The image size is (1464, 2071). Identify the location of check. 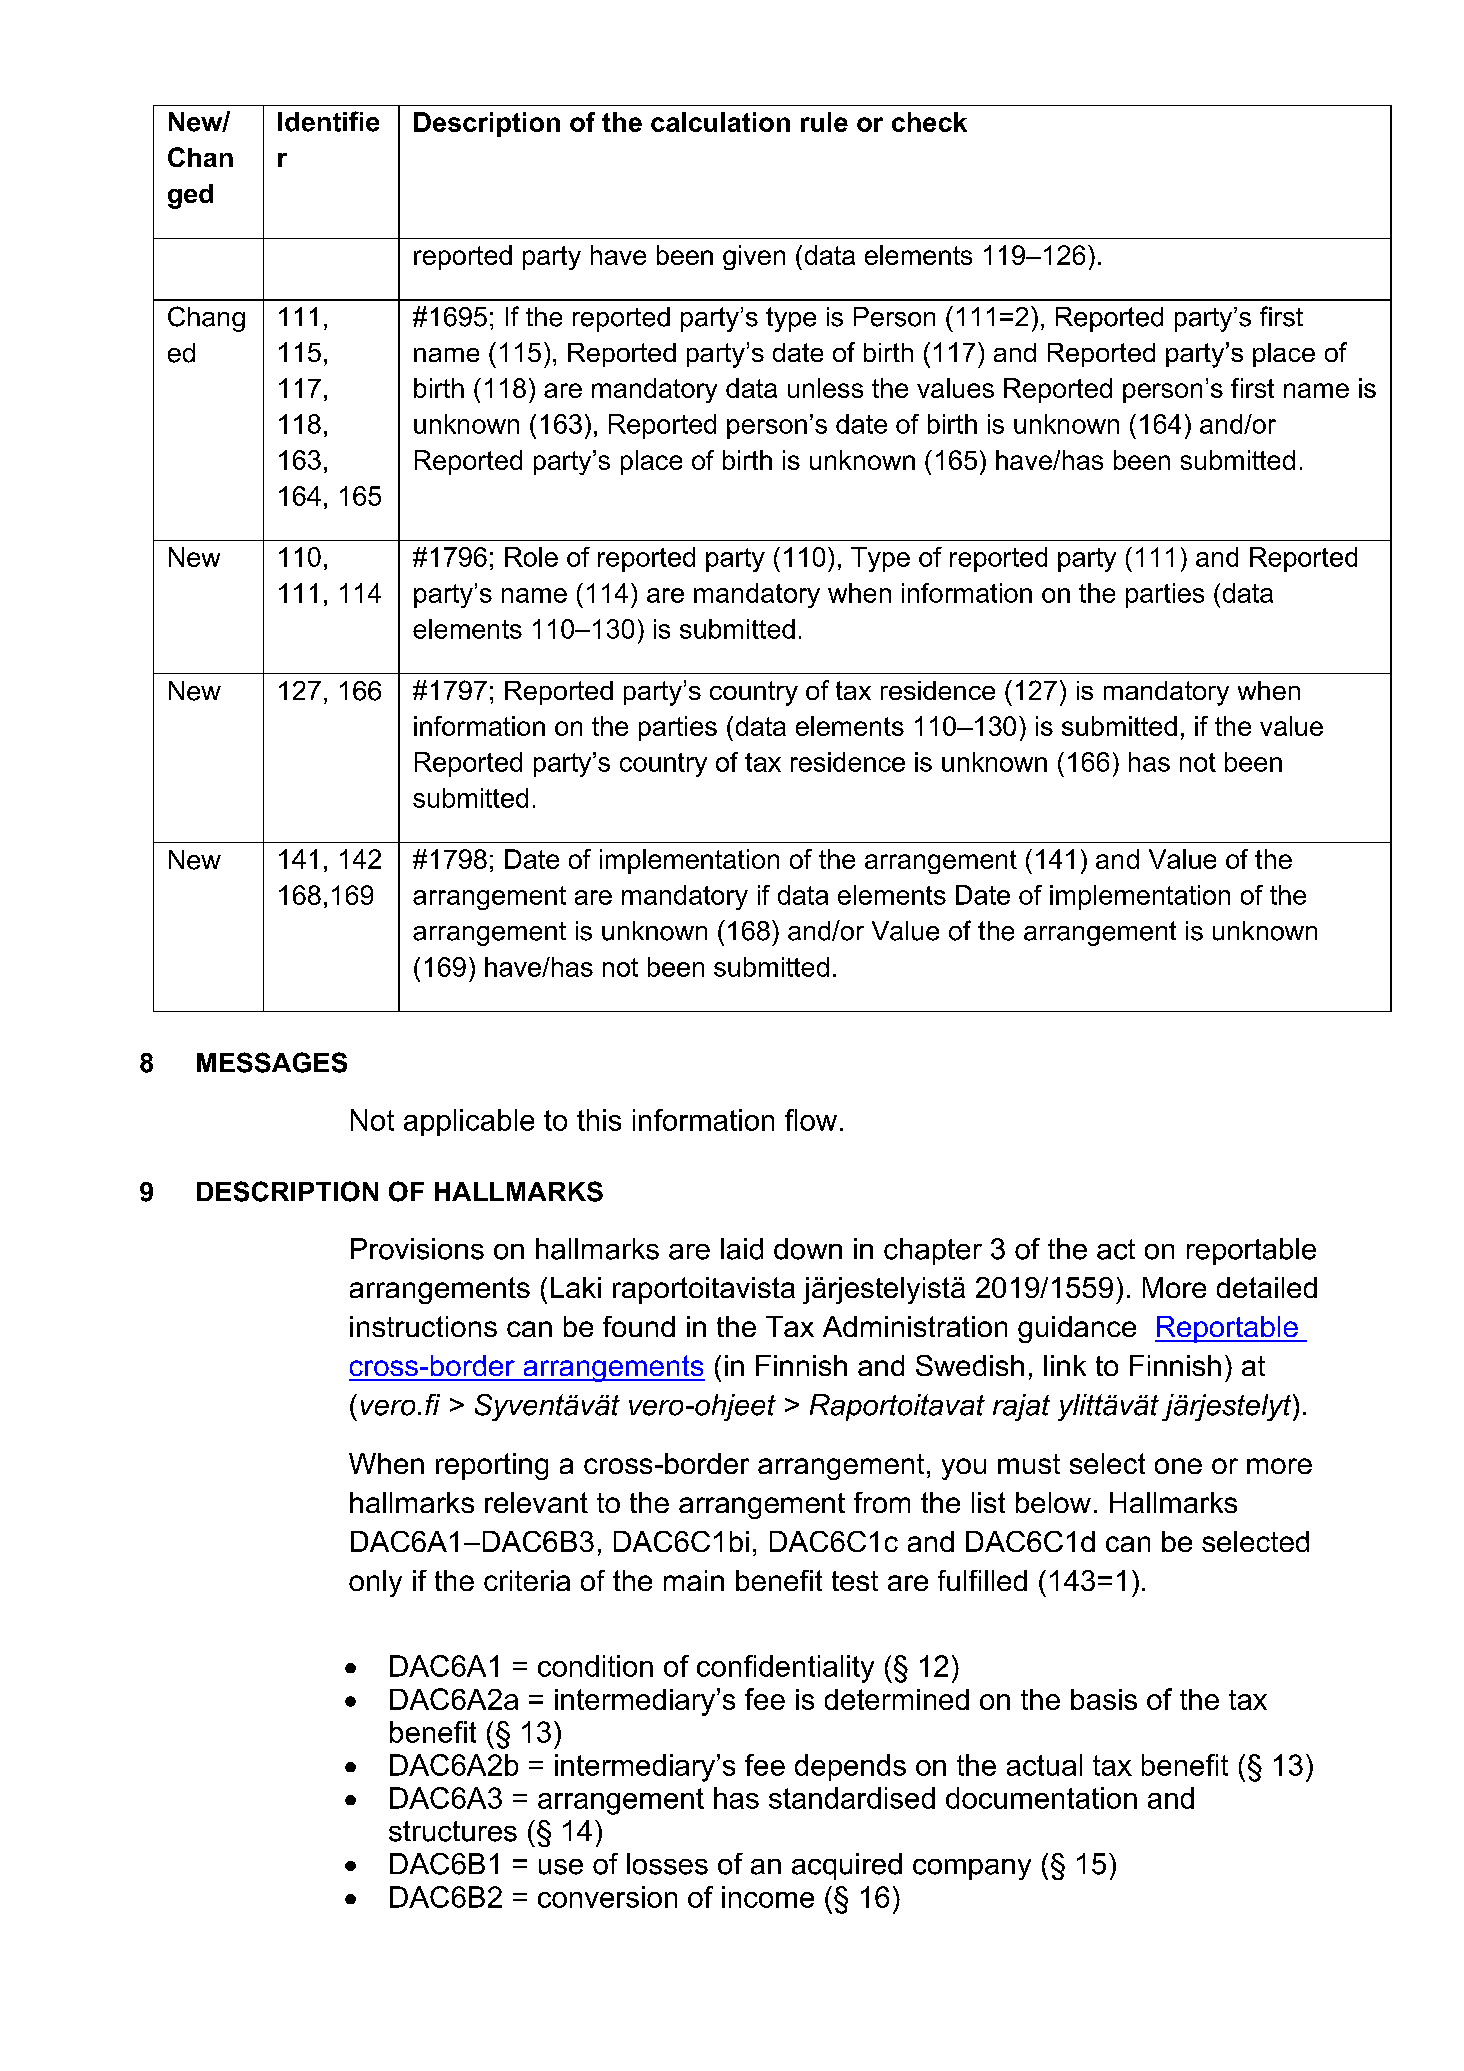
(929, 122).
